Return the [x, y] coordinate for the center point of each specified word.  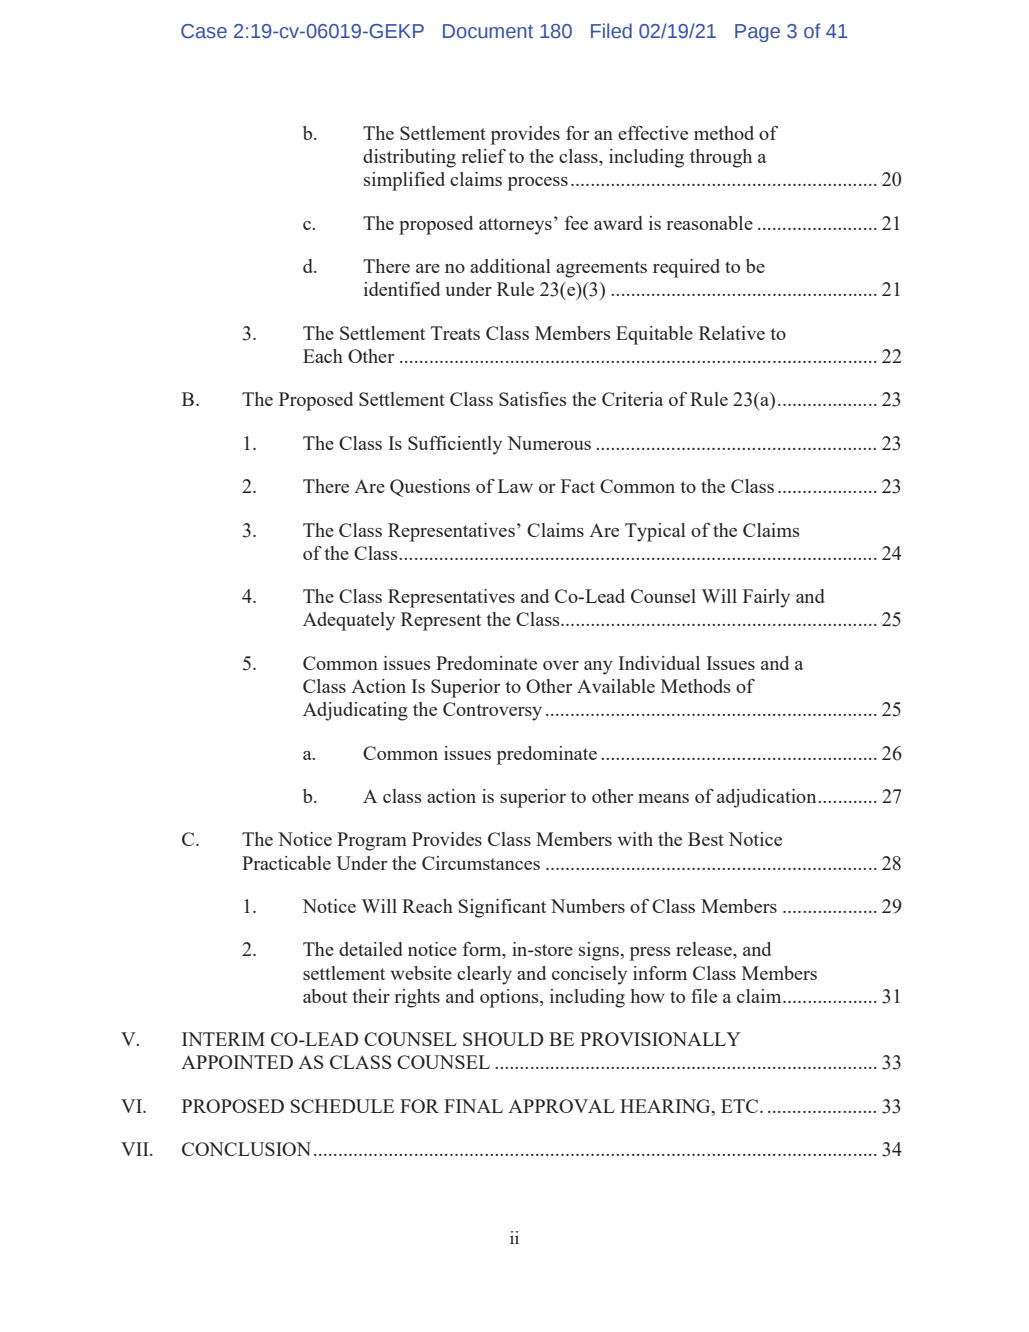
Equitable [654, 335]
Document [488, 31]
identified [402, 289]
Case [204, 31]
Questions [430, 488]
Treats [455, 333]
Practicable [286, 863]
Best [706, 839]
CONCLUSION [246, 1149]
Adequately [349, 621]
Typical [655, 532]
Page [757, 33]
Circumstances [481, 863]
